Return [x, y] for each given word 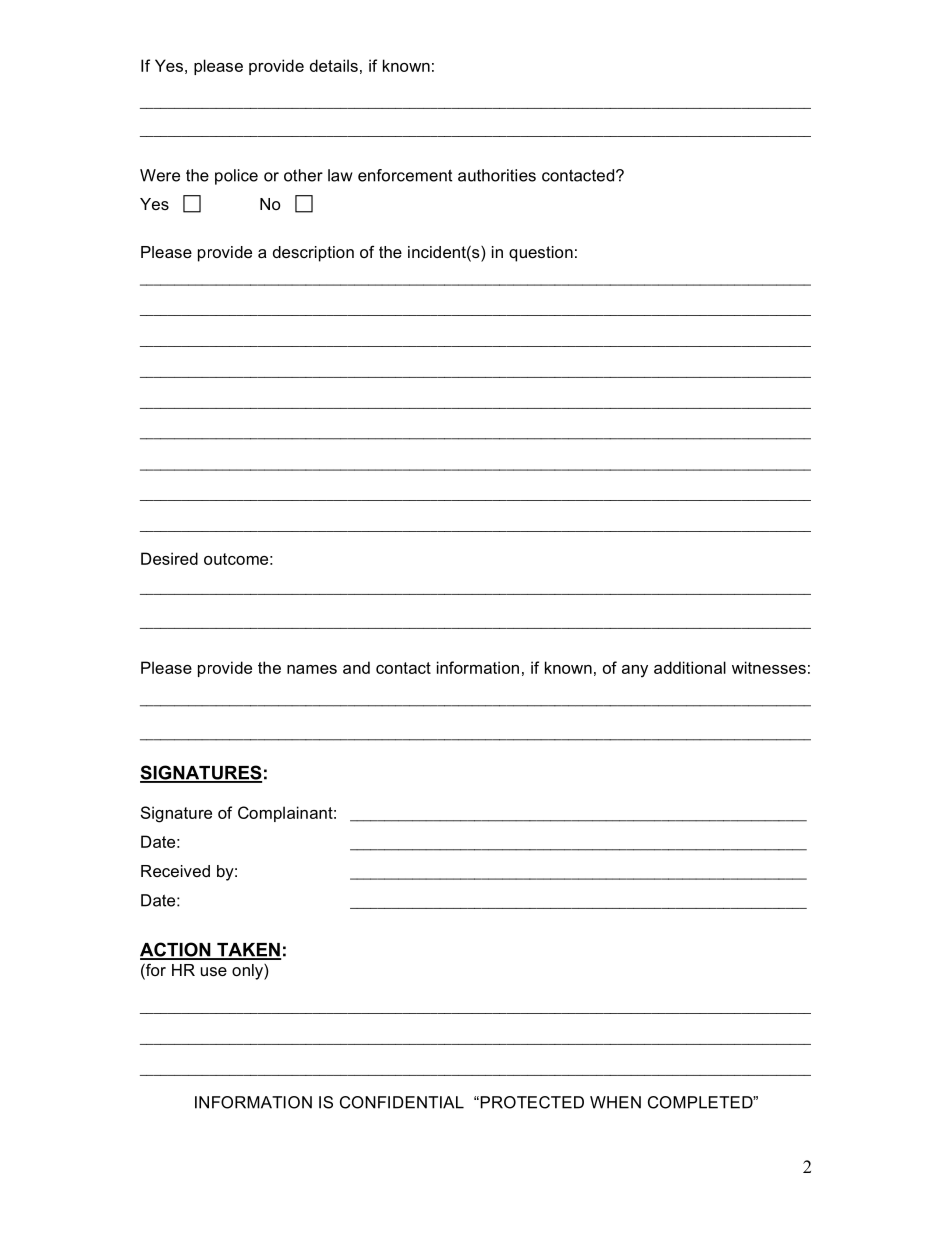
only [248, 972]
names [312, 669]
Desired [169, 558]
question [541, 254]
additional [690, 667]
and [356, 667]
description [313, 254]
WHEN [615, 1102]
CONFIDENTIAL [402, 1102]
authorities [497, 175]
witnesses [769, 667]
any [635, 671]
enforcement [405, 175]
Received [175, 871]
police [236, 177]
